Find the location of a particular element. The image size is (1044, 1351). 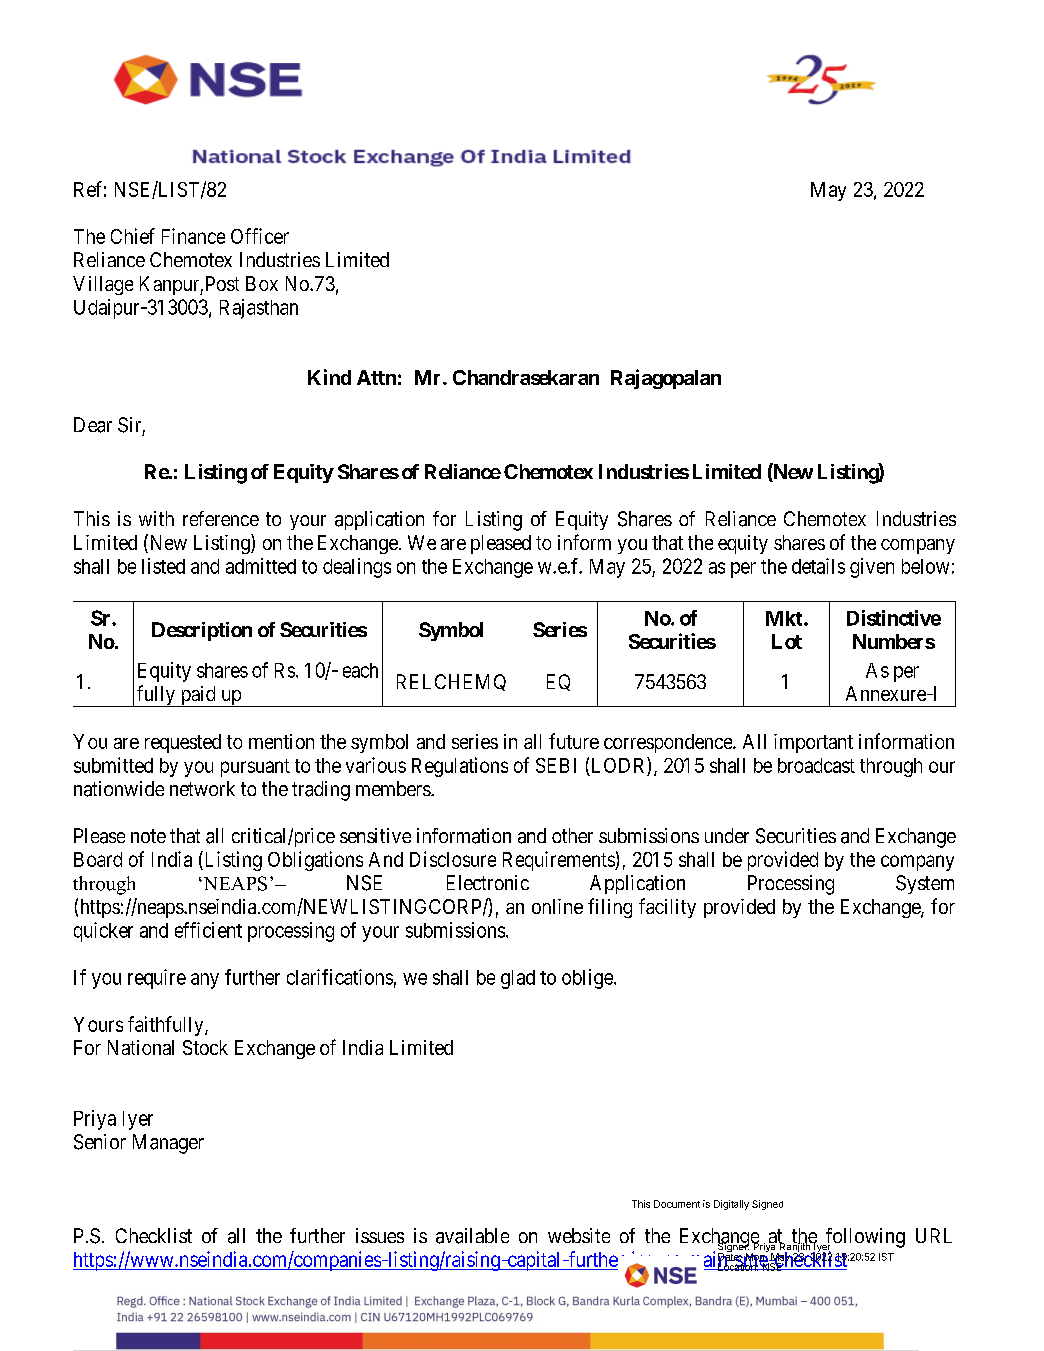

Finance is located at coordinates (193, 236).
